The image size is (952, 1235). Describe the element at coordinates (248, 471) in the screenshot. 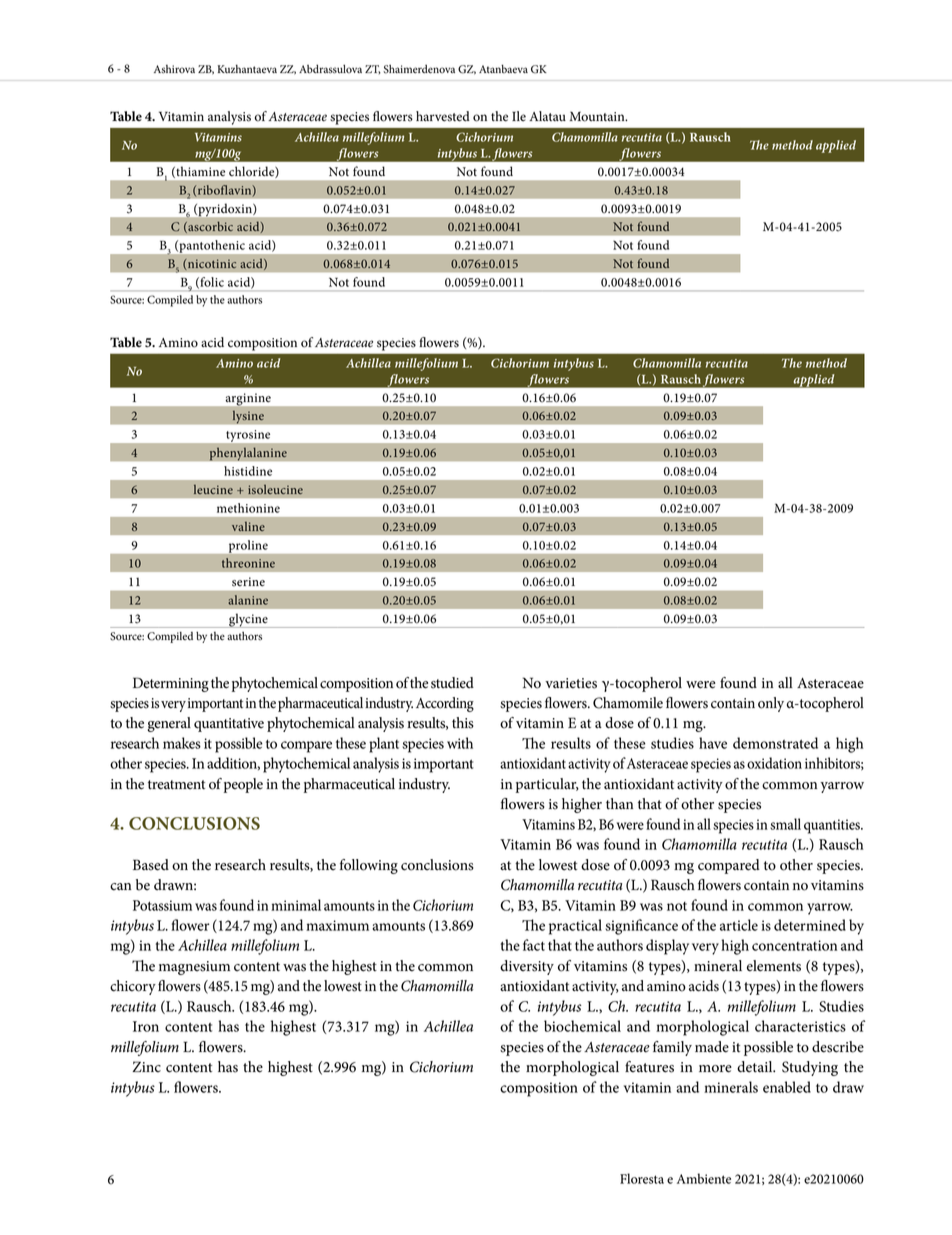

I see `histidine` at that location.
